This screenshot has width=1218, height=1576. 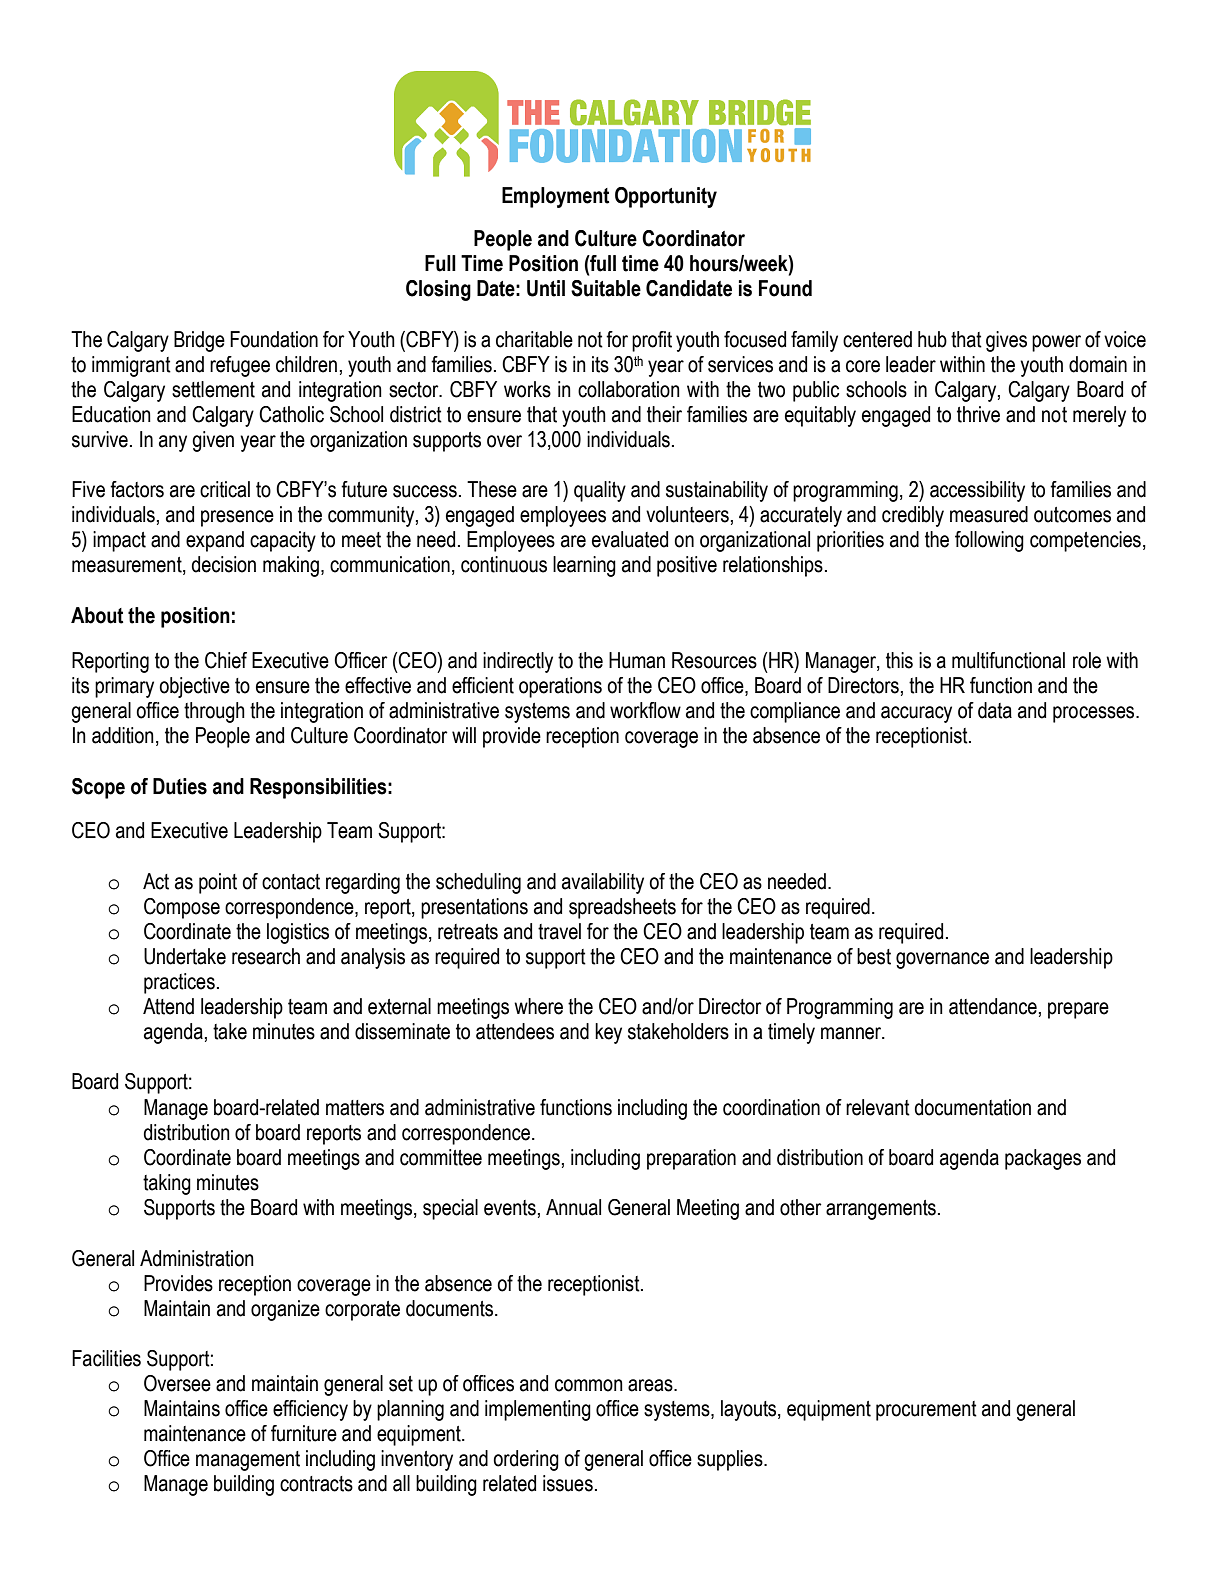 I want to click on issues, so click(x=568, y=1483).
